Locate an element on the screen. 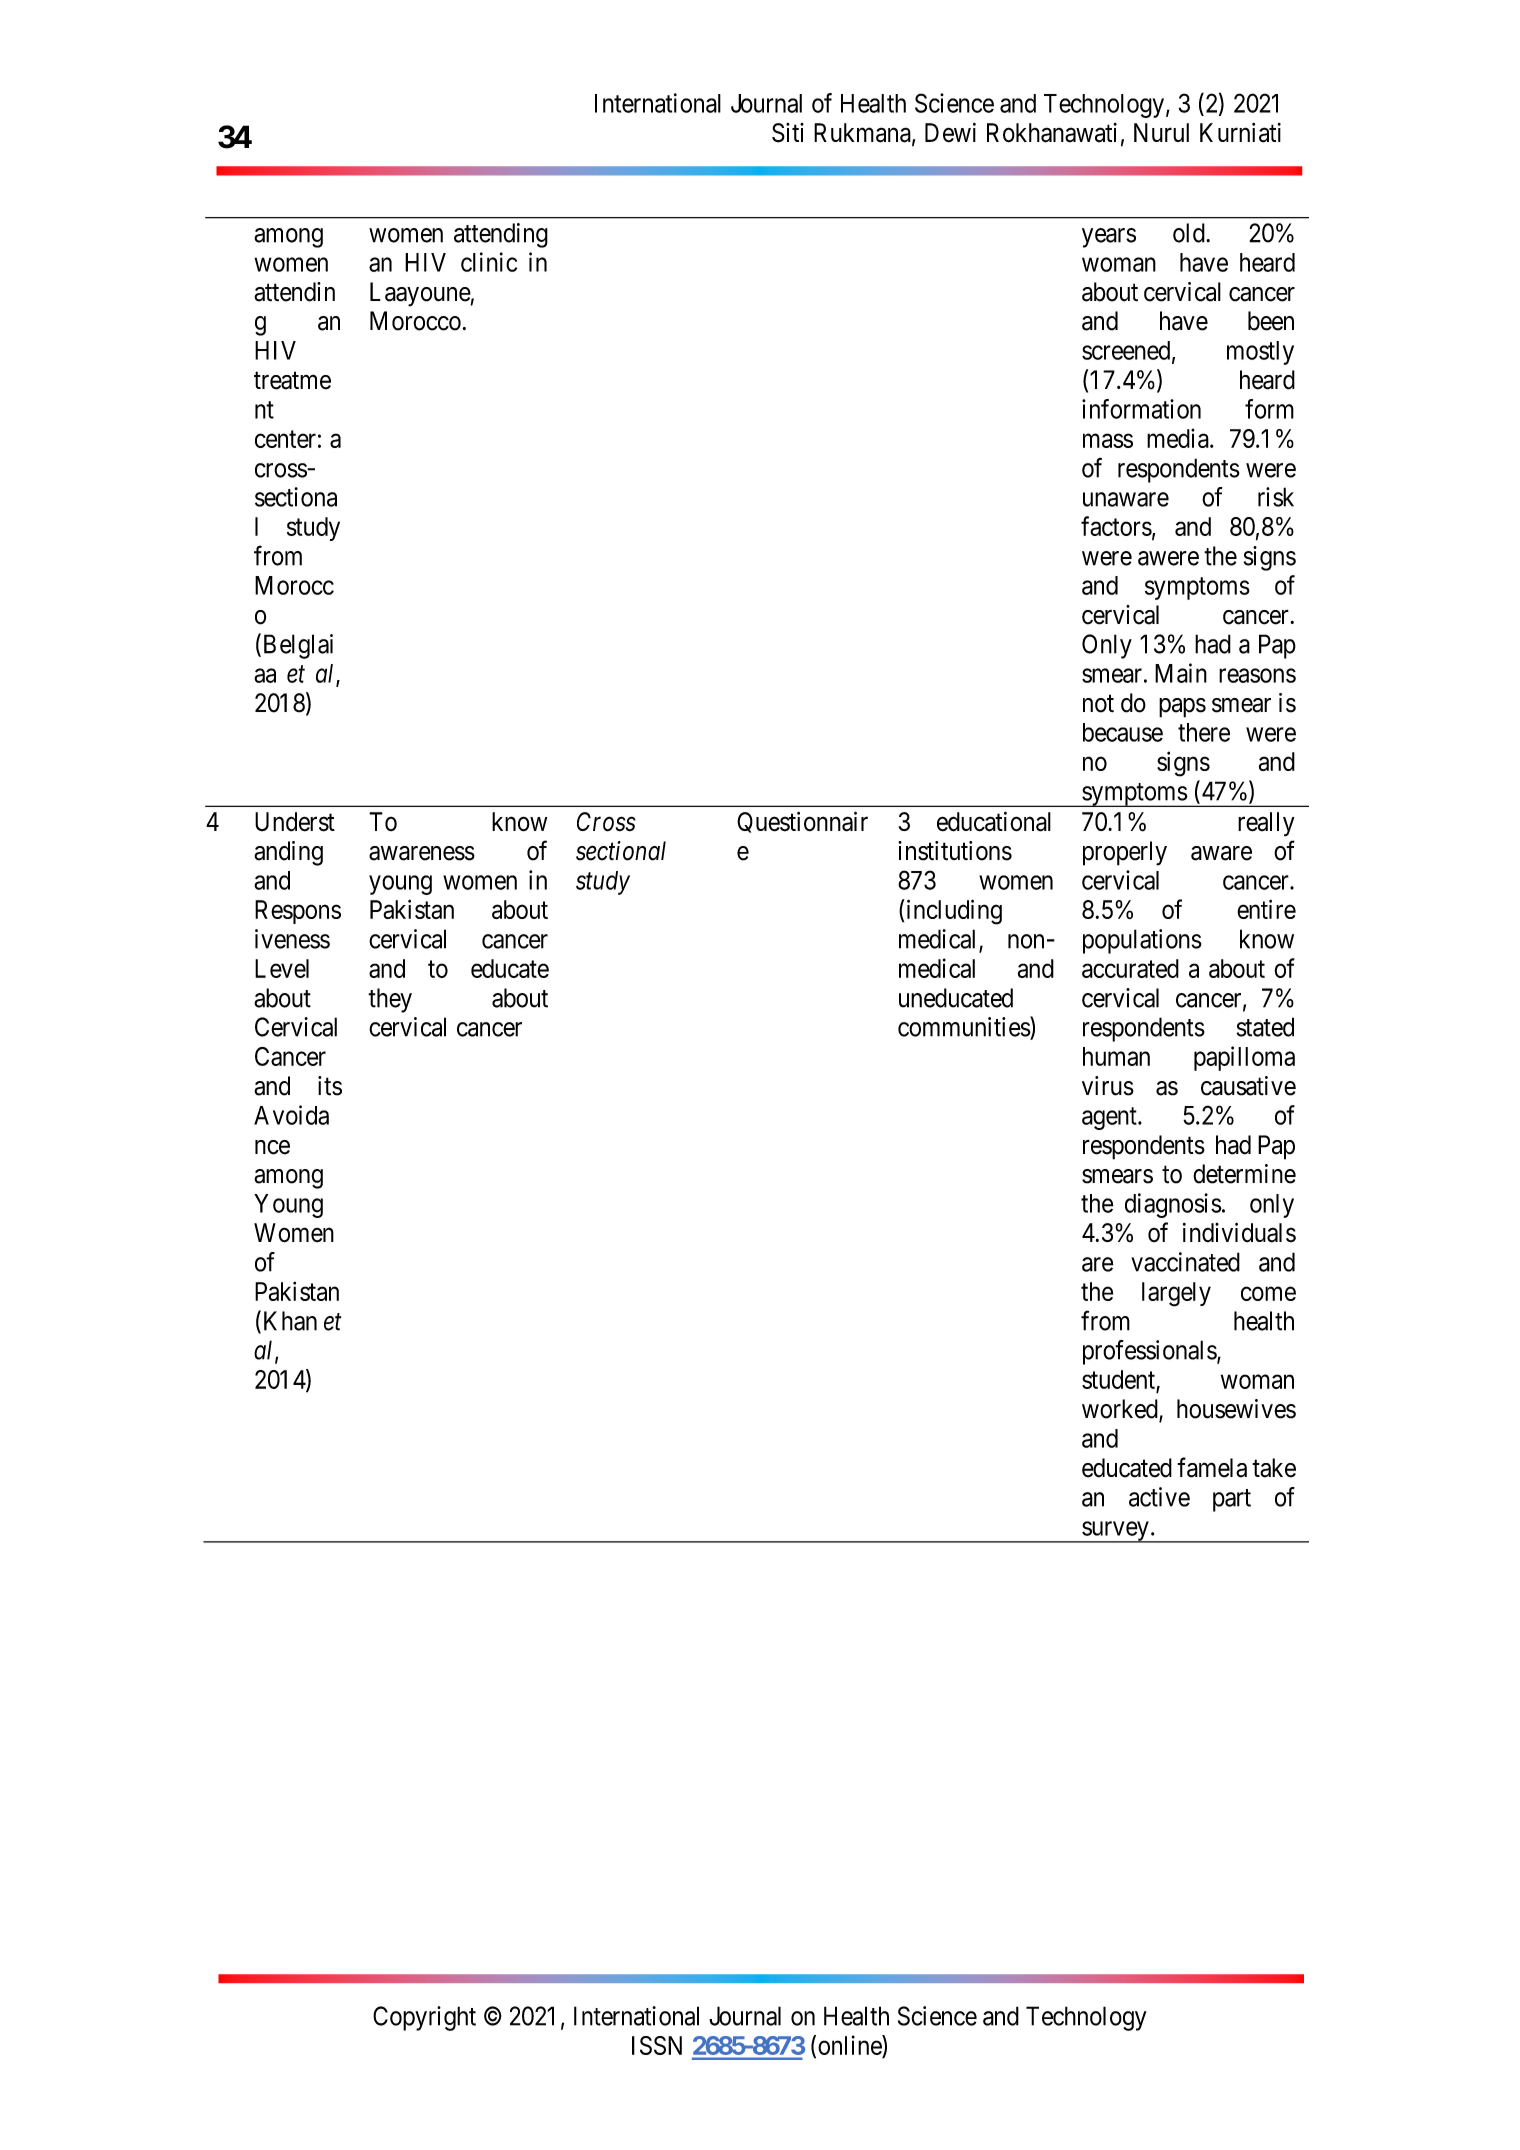 The width and height of the screenshot is (1520, 2150). ISSN is located at coordinates (657, 2045).
